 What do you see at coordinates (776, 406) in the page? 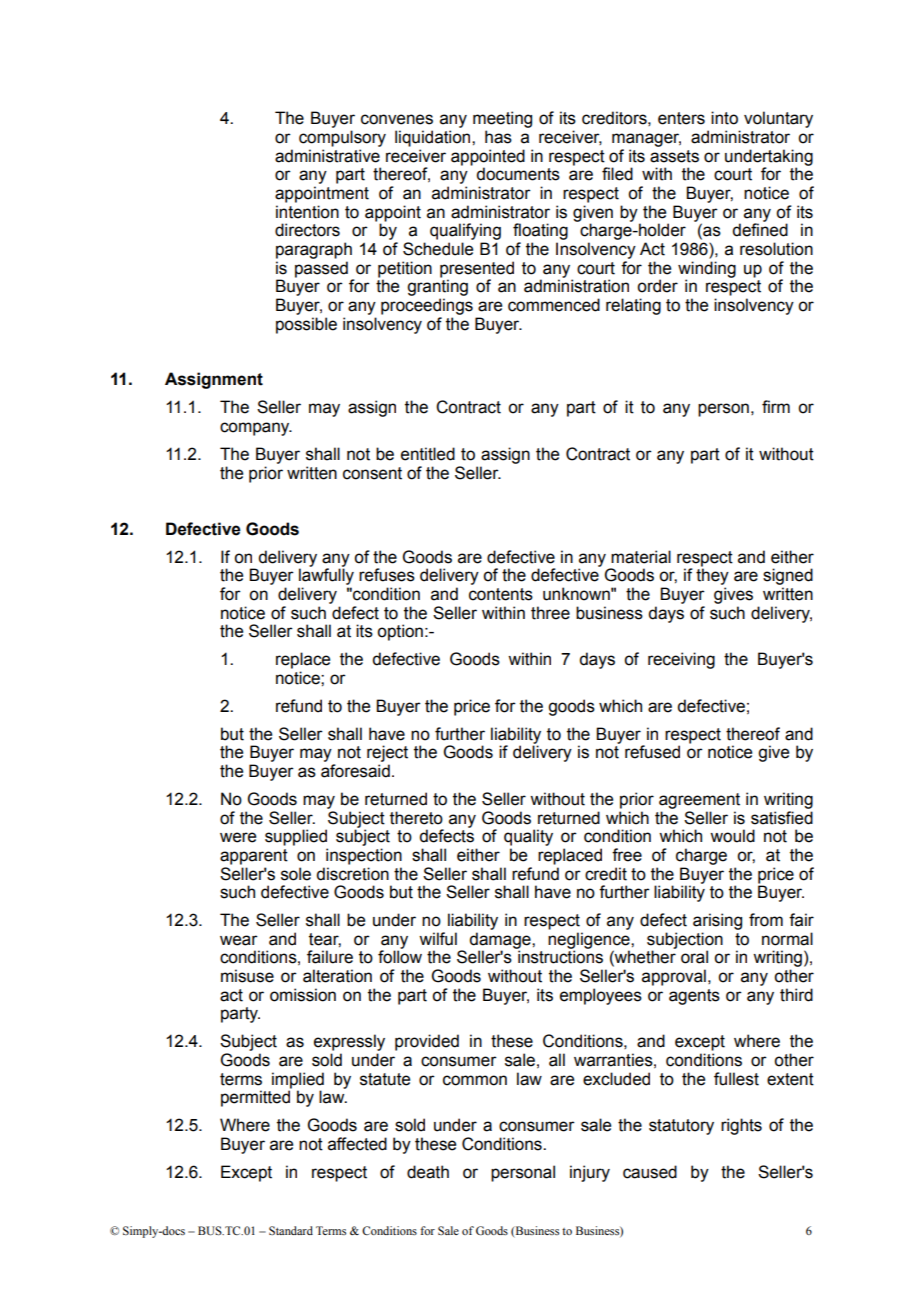
I see `firm` at bounding box center [776, 406].
